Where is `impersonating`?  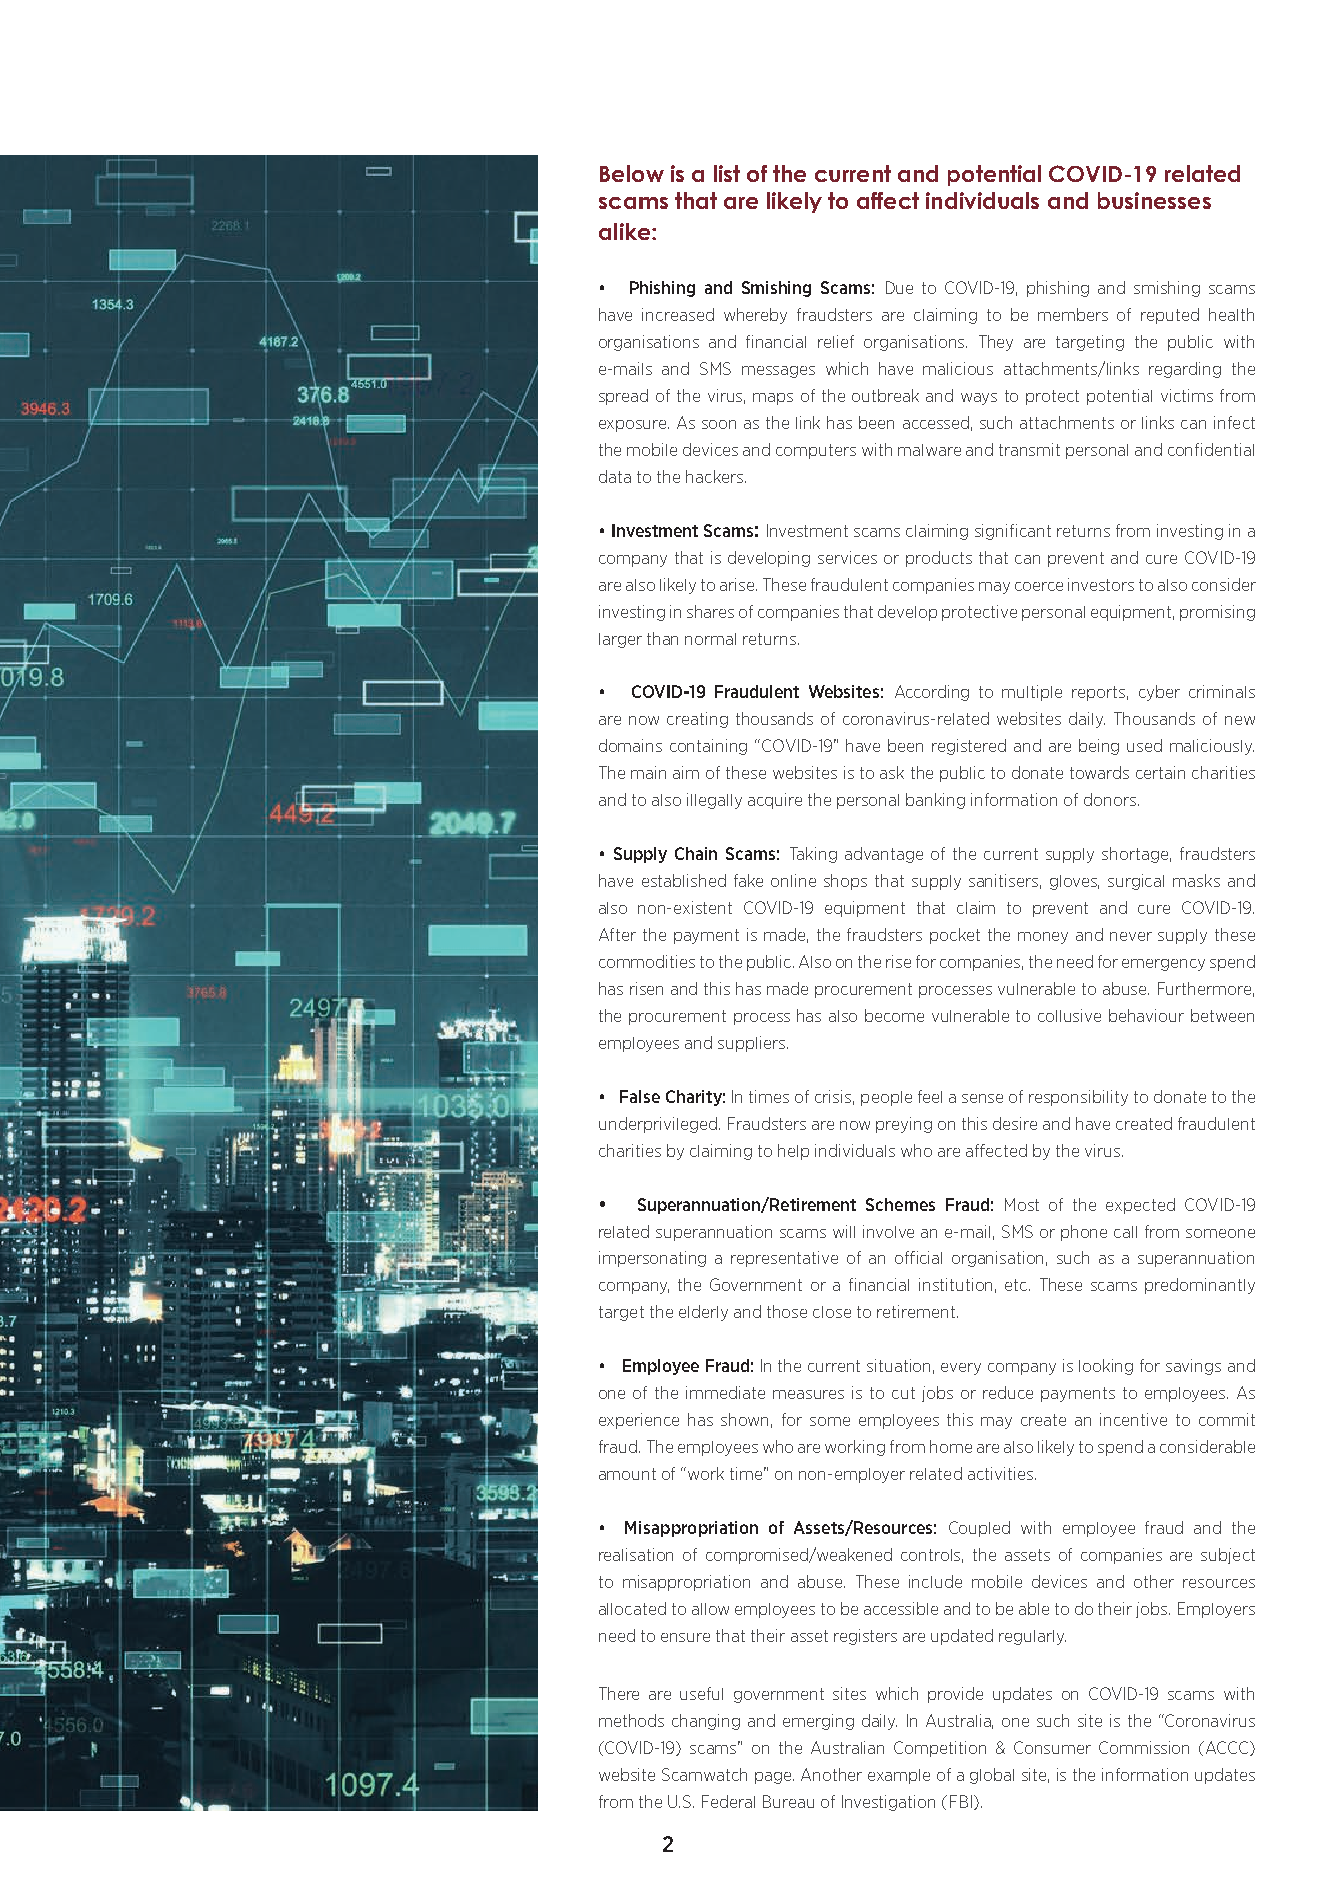 impersonating is located at coordinates (652, 1259).
